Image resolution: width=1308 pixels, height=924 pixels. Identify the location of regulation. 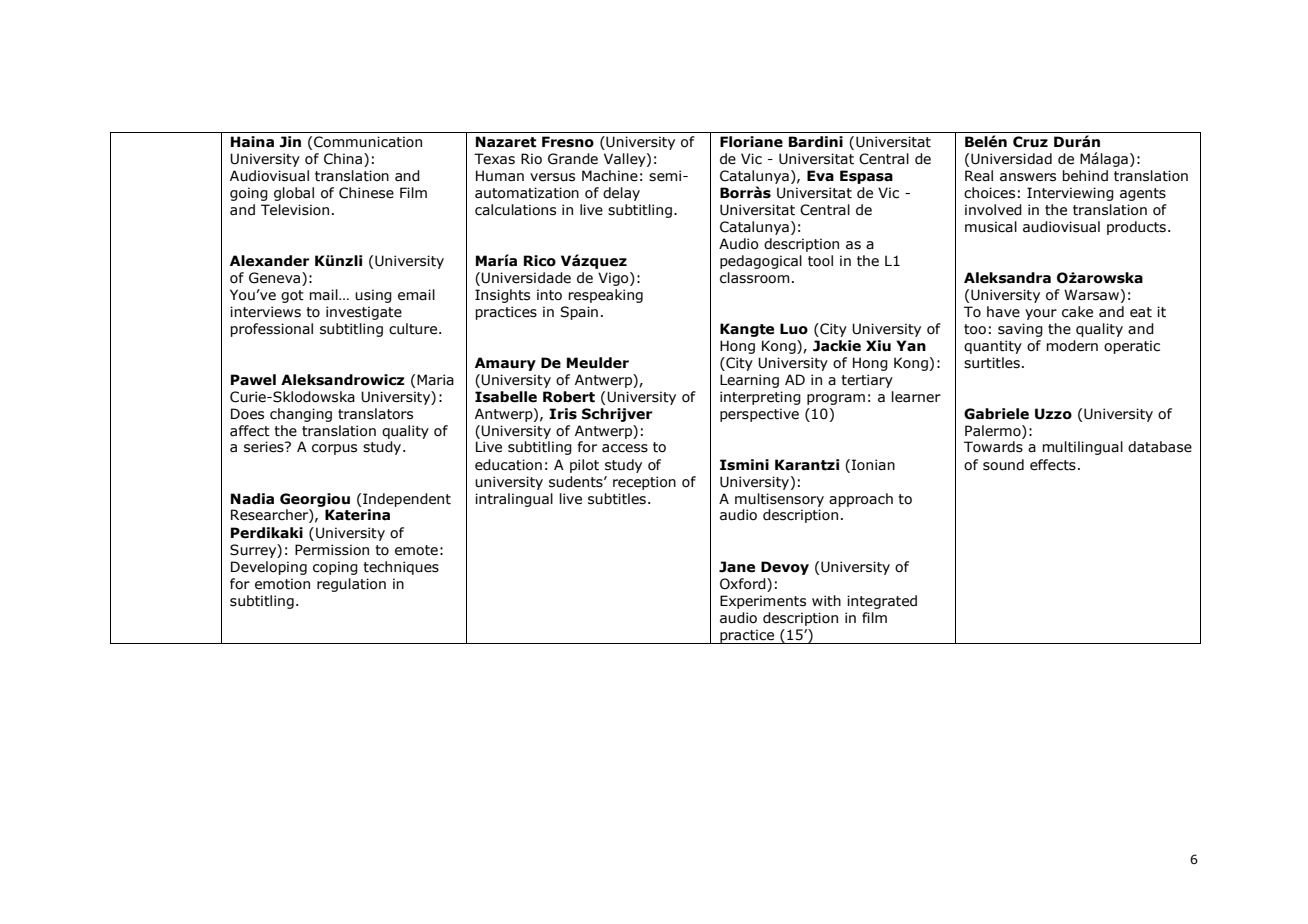
(351, 585).
